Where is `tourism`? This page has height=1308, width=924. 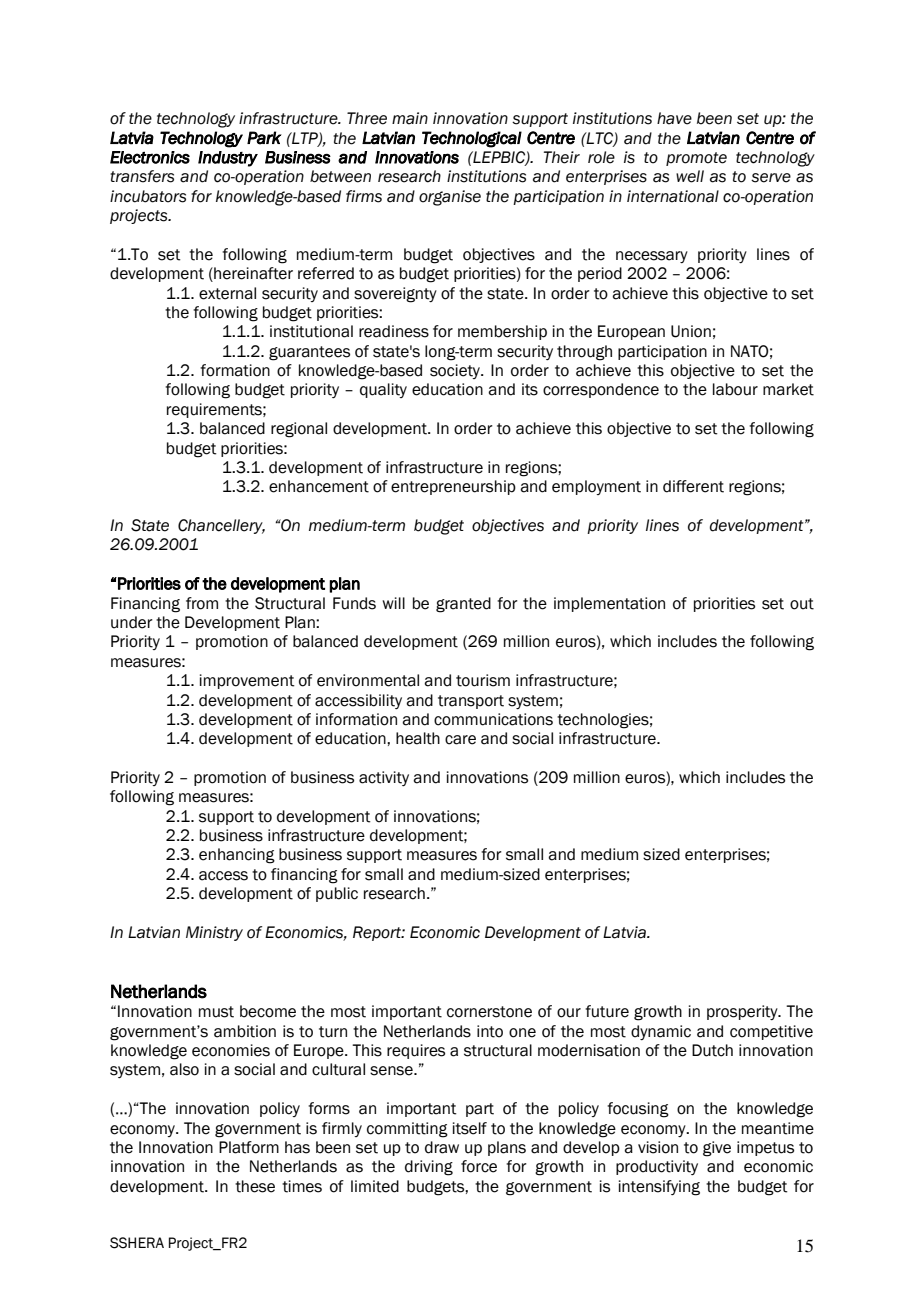 tourism is located at coordinates (483, 680).
